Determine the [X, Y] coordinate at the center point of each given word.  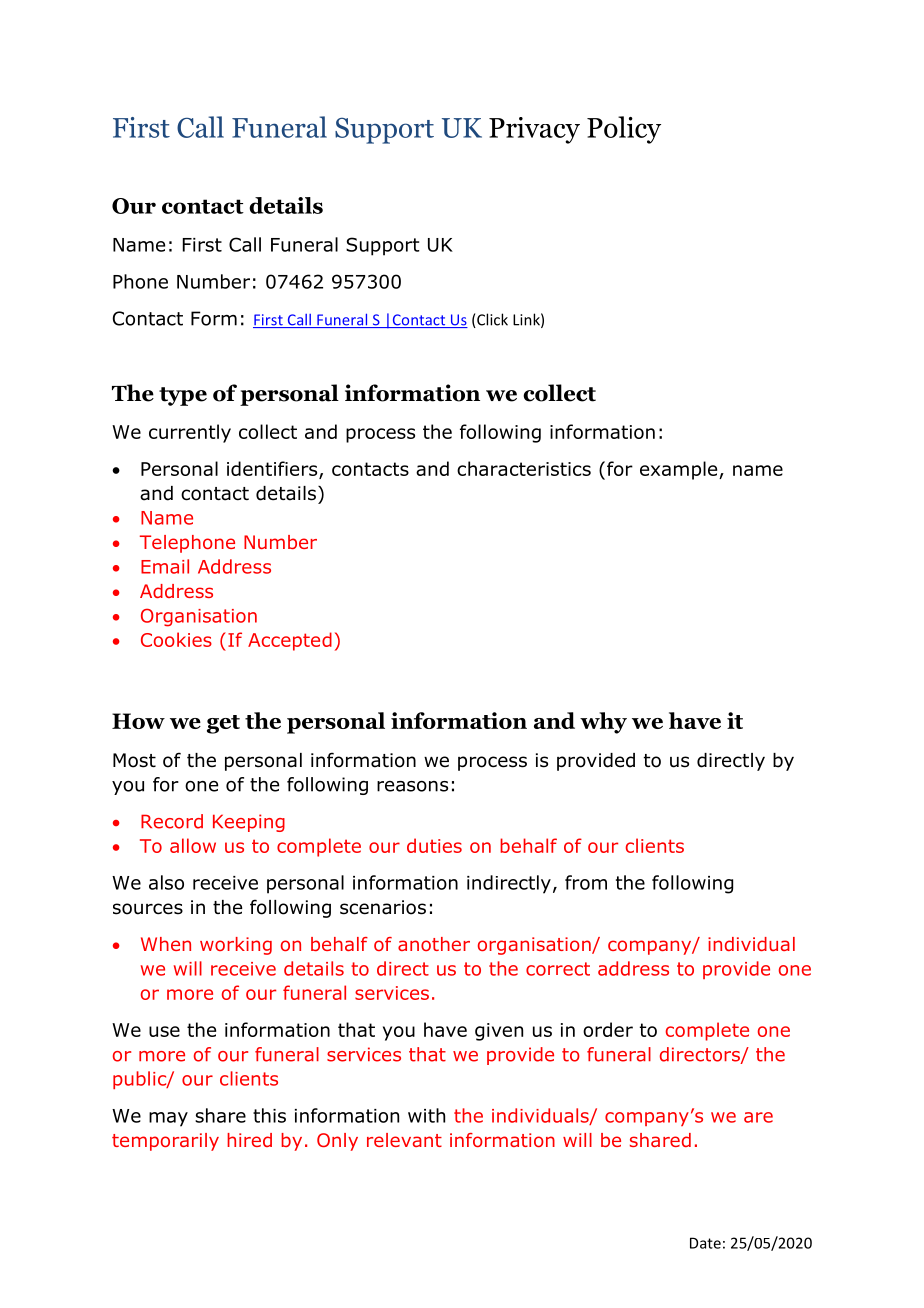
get [223, 724]
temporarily [165, 1142]
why [603, 723]
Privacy [534, 130]
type [183, 396]
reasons [412, 786]
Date [705, 1243]
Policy [624, 130]
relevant [404, 1140]
